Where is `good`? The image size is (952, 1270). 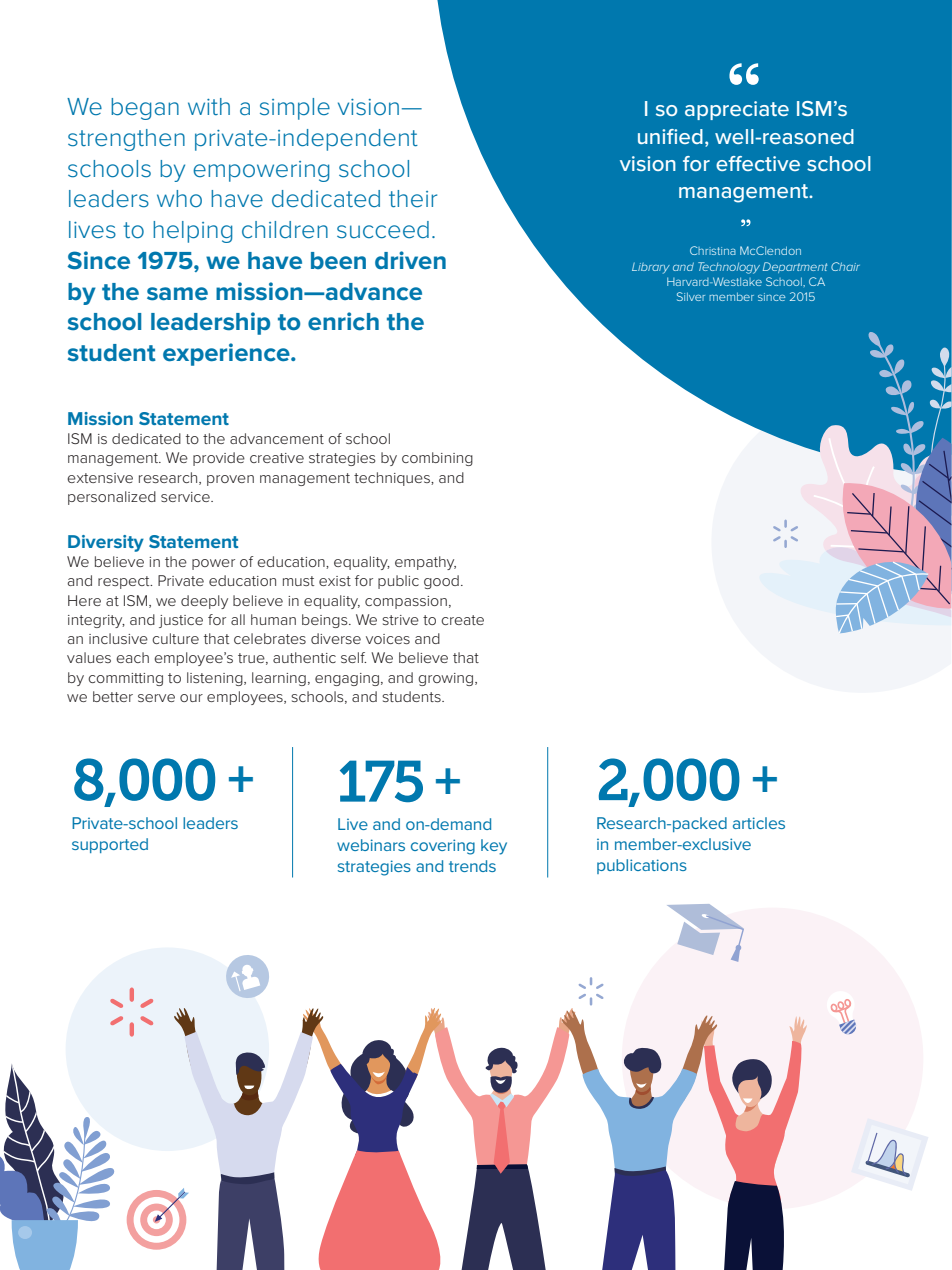 good is located at coordinates (441, 582).
